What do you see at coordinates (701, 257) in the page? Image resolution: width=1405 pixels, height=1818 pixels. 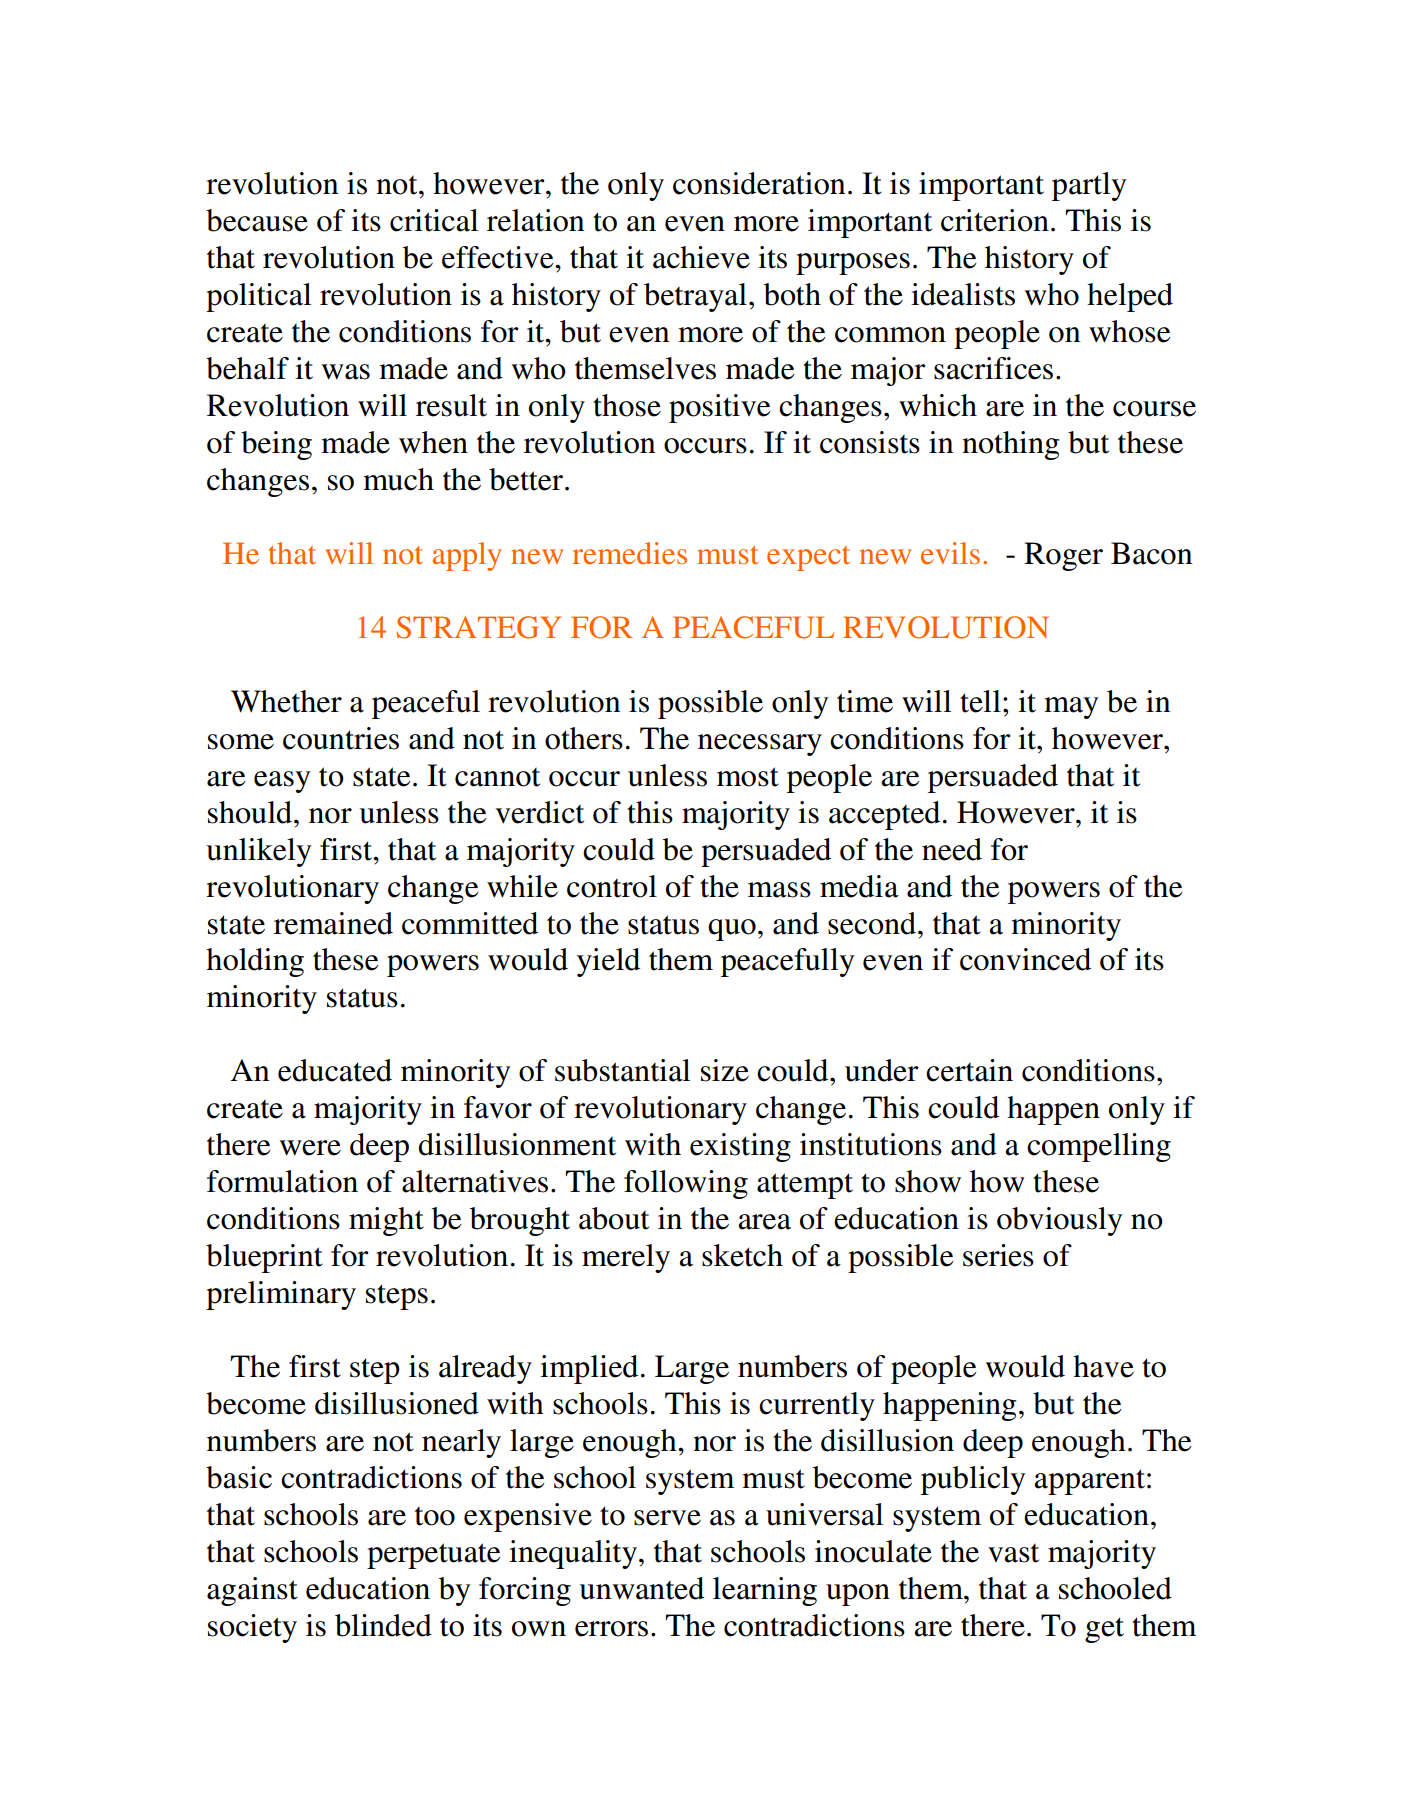 I see `achieve` at bounding box center [701, 257].
